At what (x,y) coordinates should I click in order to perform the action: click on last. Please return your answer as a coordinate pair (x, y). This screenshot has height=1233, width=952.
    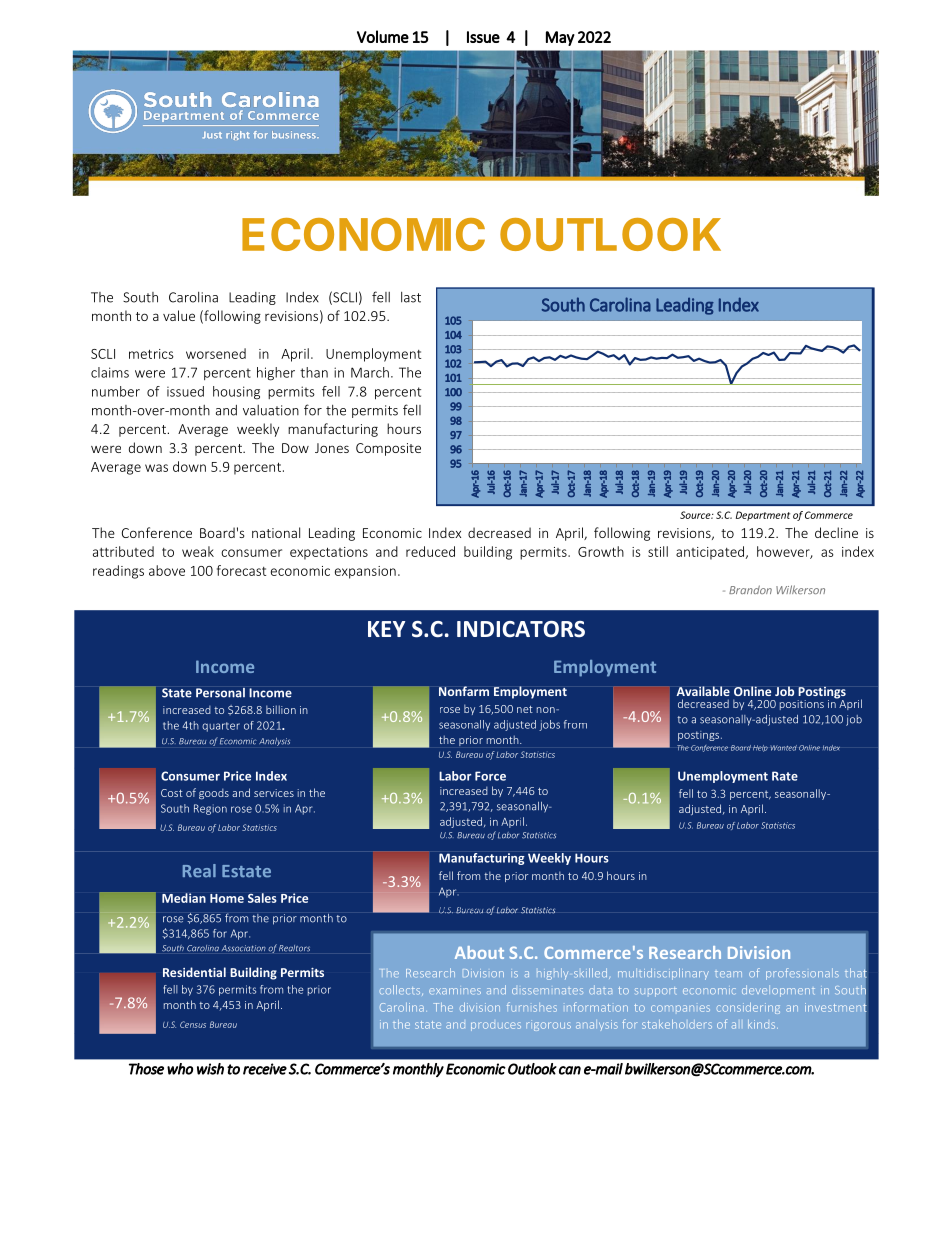
    Looking at the image, I should click on (411, 297).
